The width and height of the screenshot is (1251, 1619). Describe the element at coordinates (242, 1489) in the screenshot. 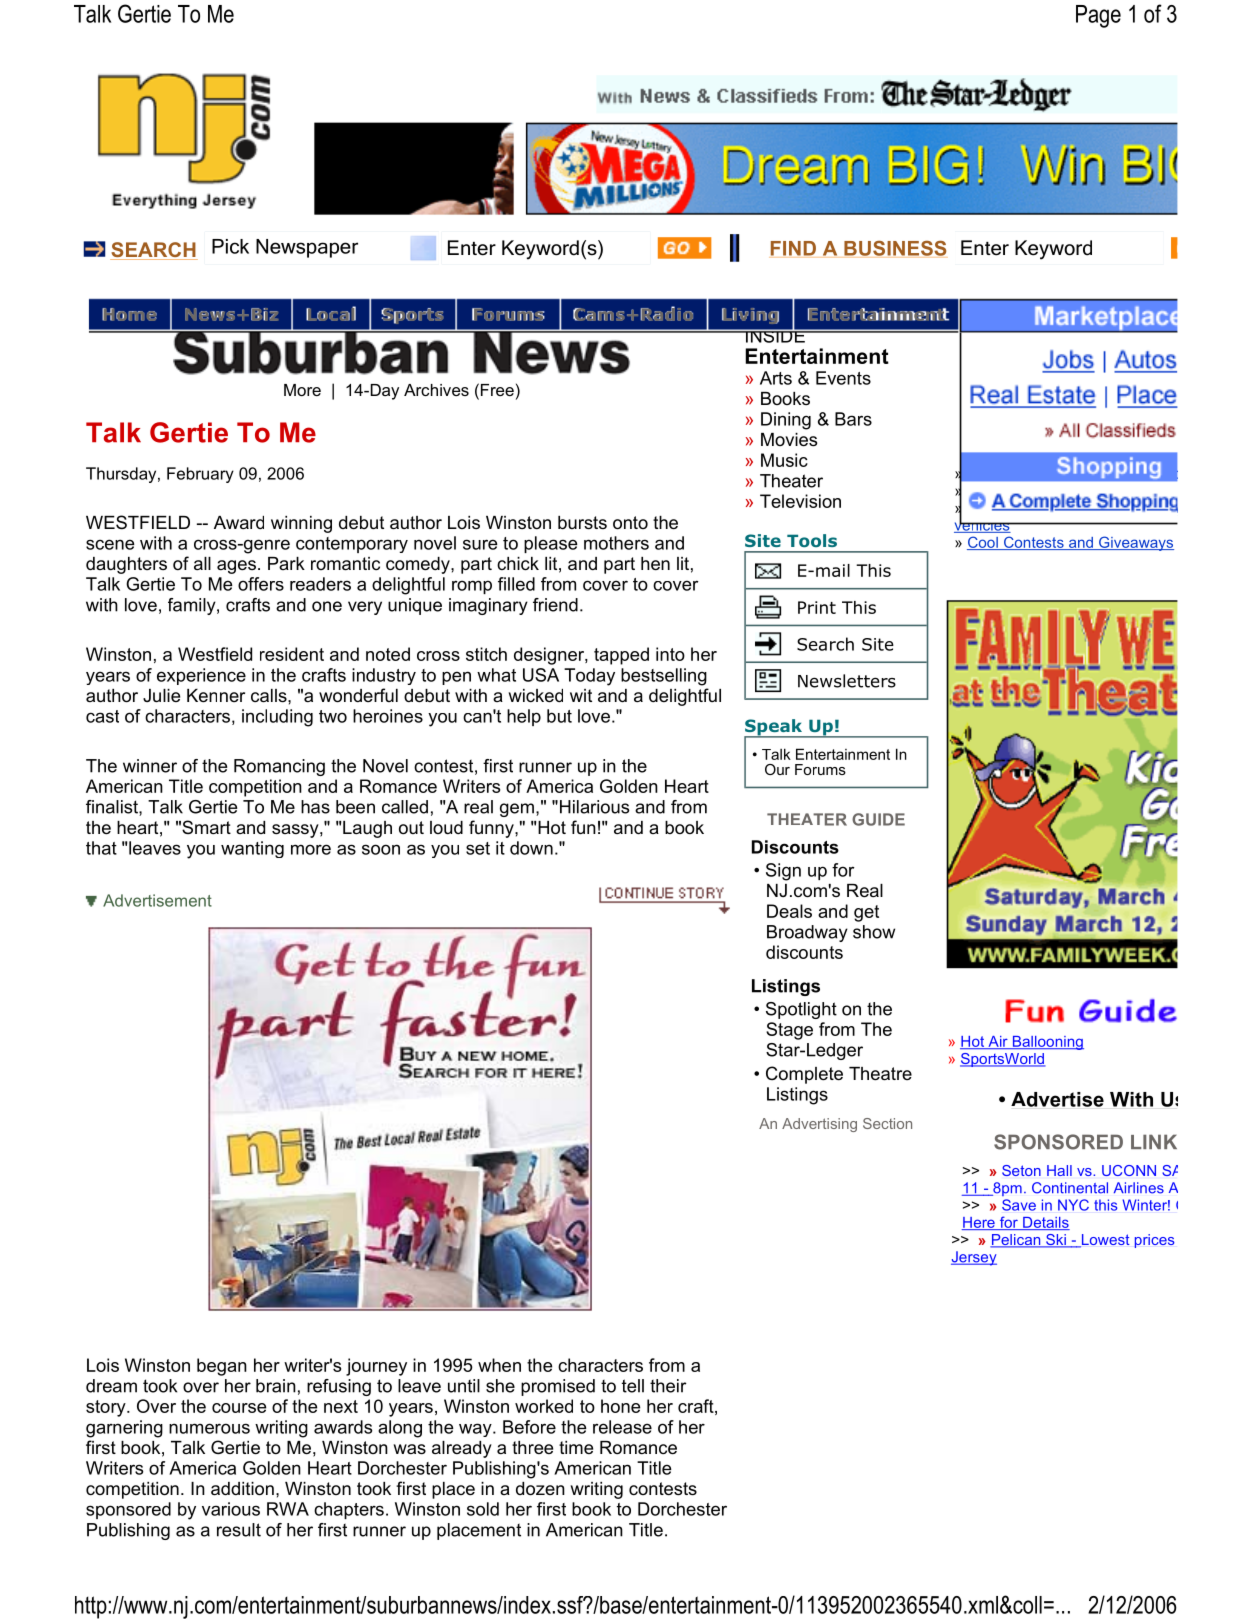

I see `addition` at that location.
